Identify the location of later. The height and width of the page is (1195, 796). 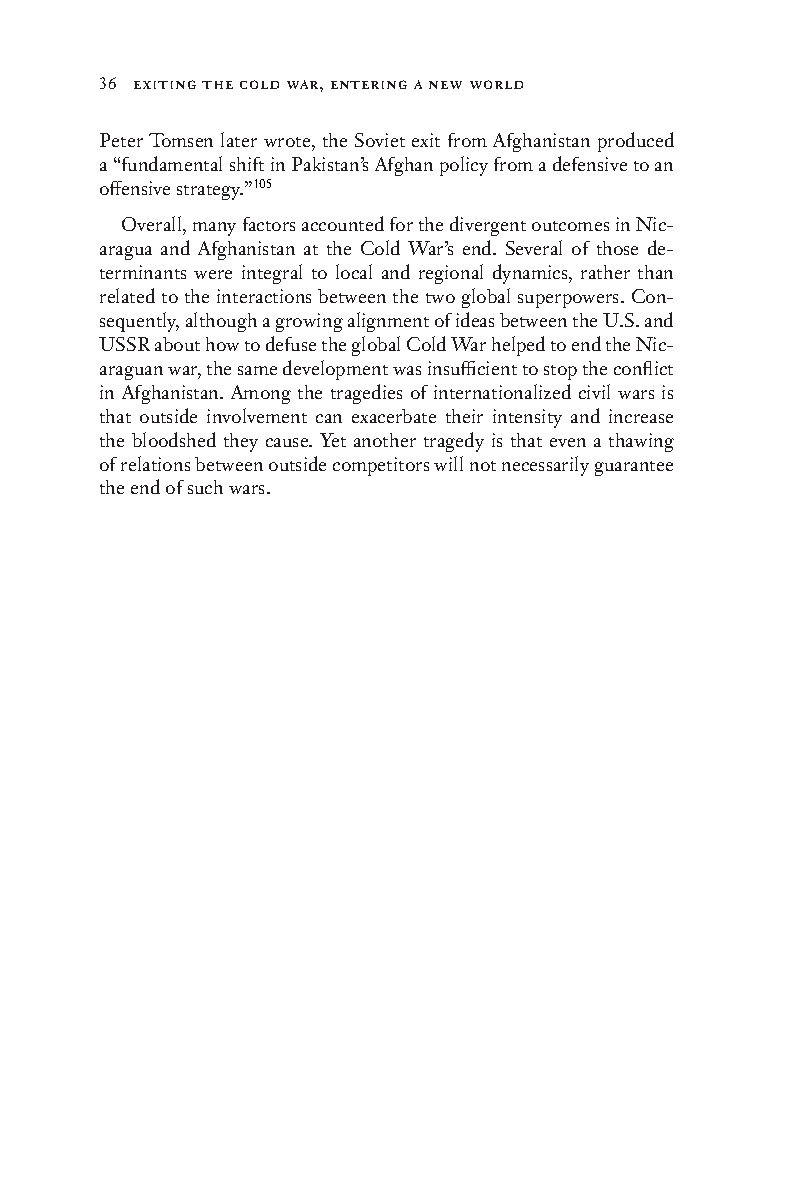
(239, 139).
